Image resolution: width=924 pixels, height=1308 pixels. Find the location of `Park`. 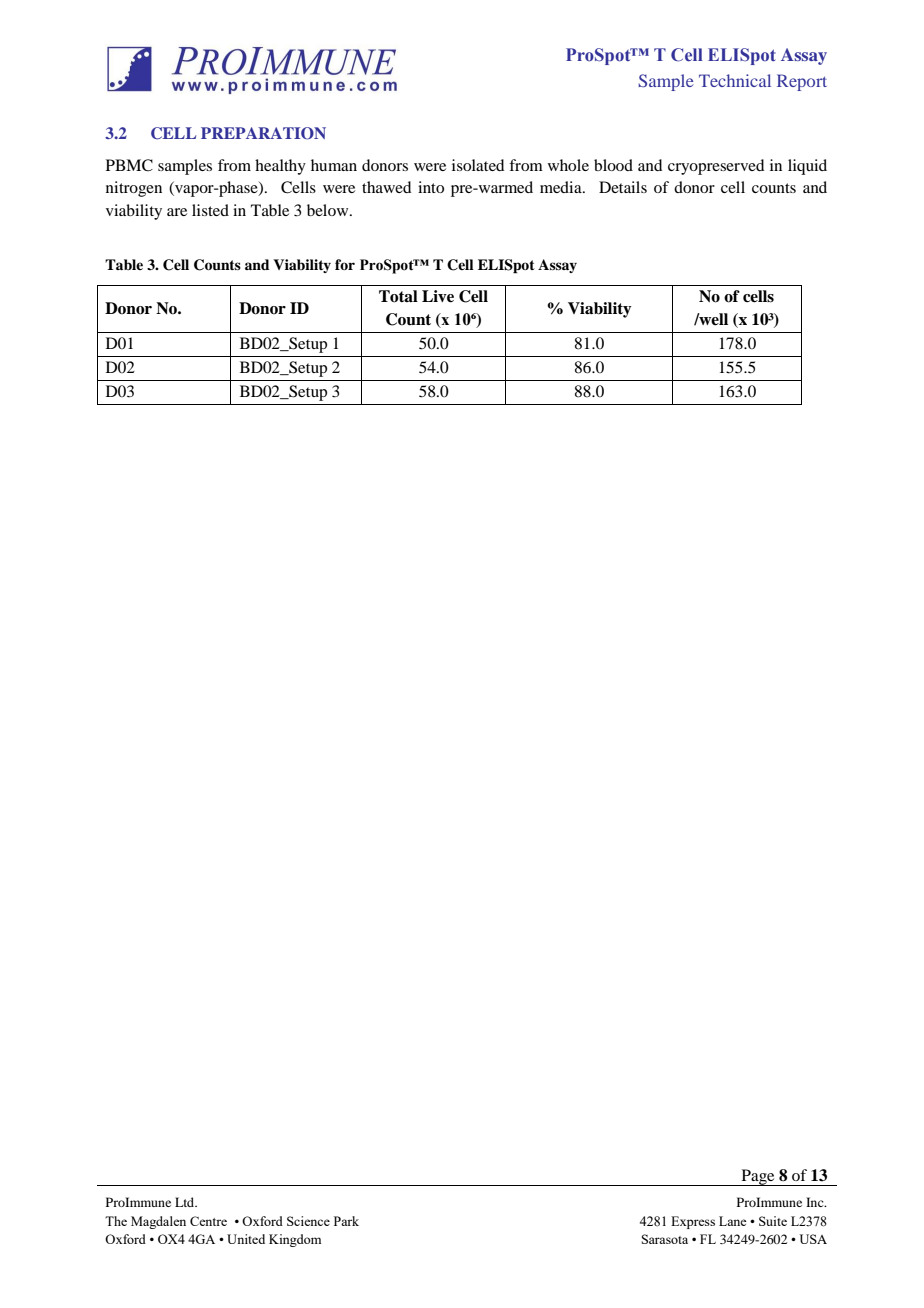

Park is located at coordinates (346, 1221).
